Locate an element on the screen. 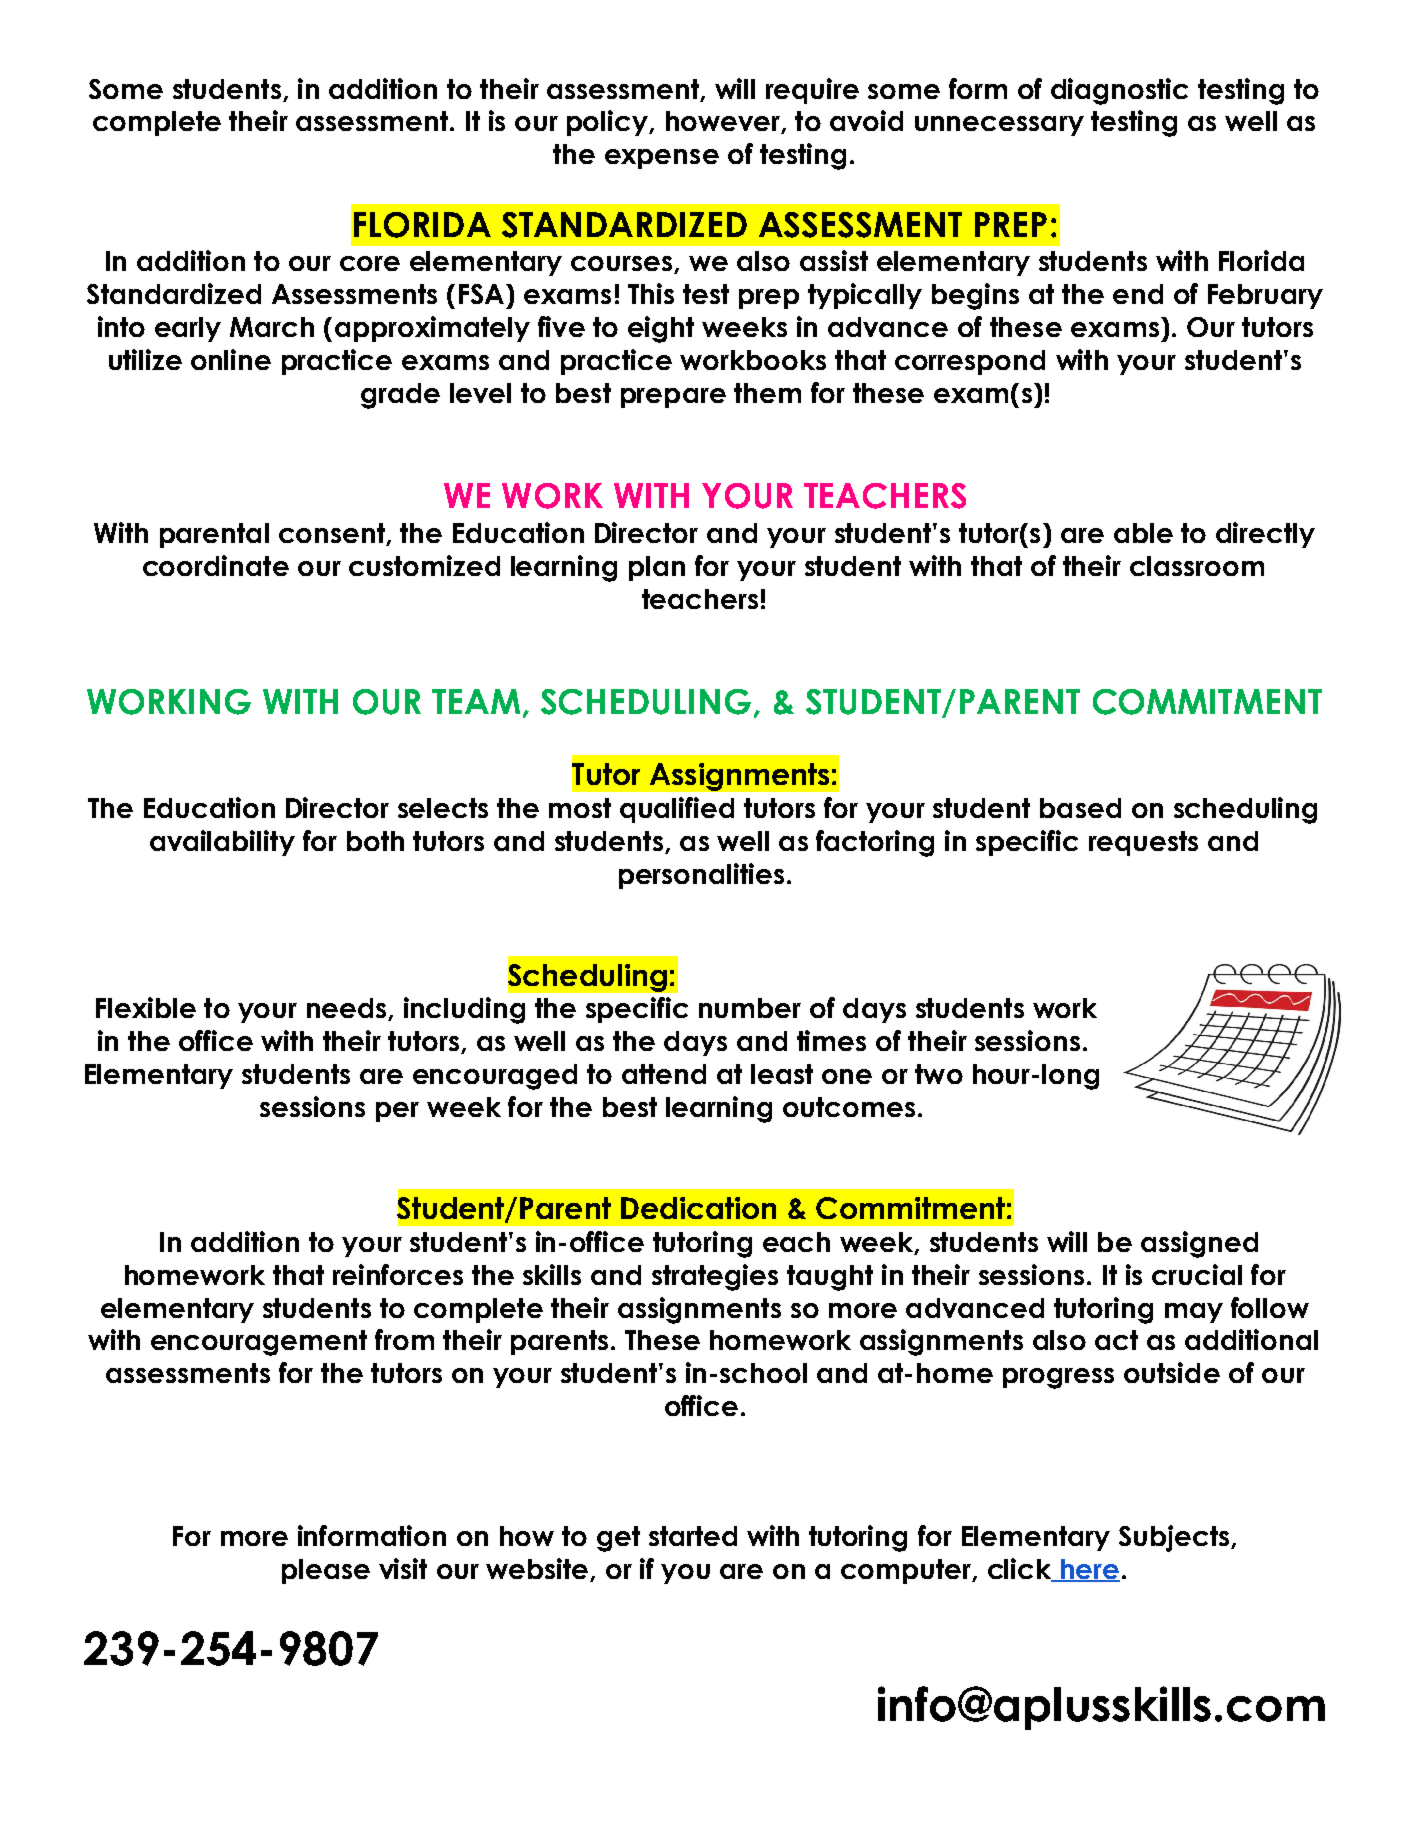 The width and height of the screenshot is (1411, 1826). please is located at coordinates (326, 1571).
